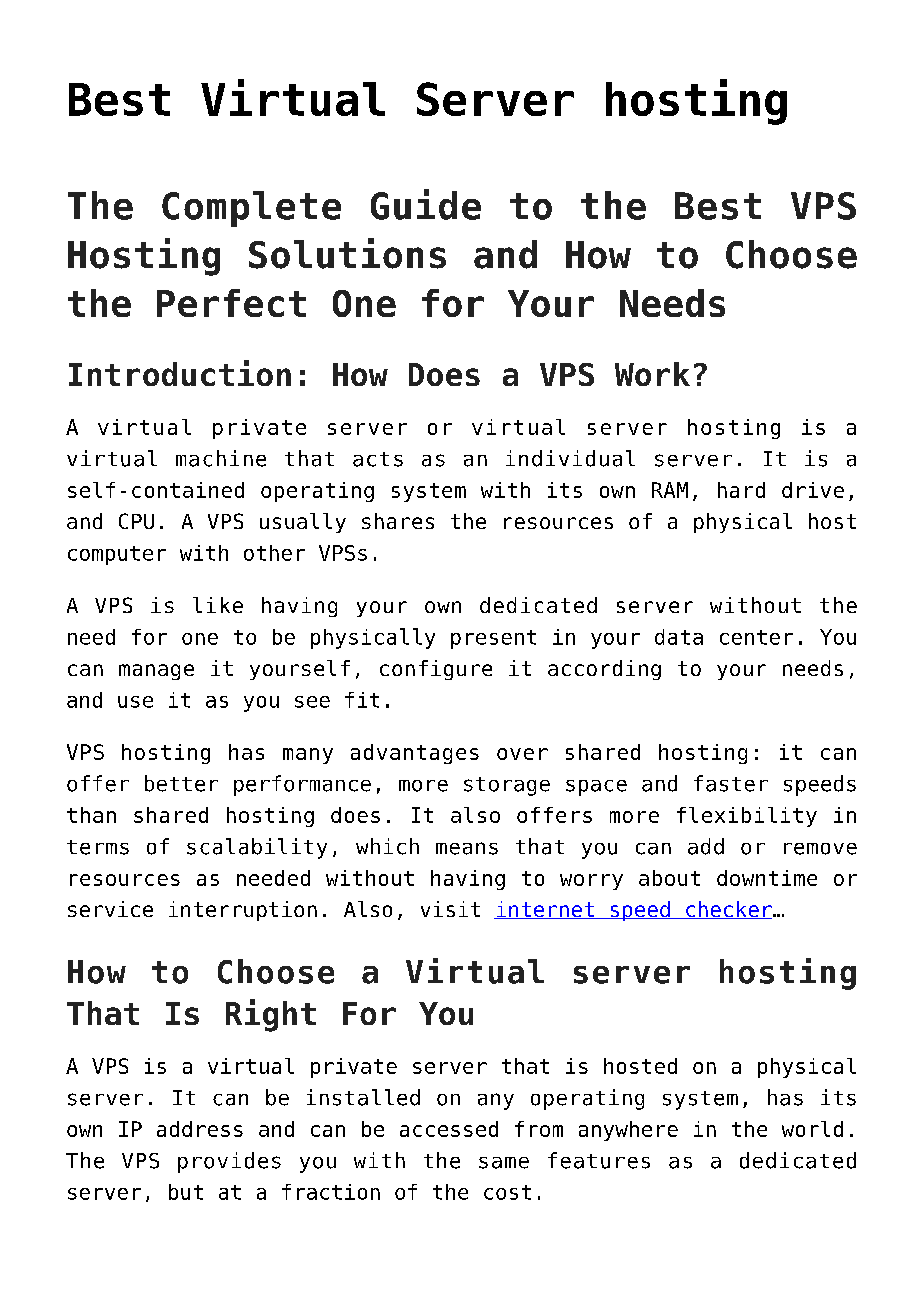 Image resolution: width=924 pixels, height=1308 pixels. I want to click on CPU, so click(136, 521).
